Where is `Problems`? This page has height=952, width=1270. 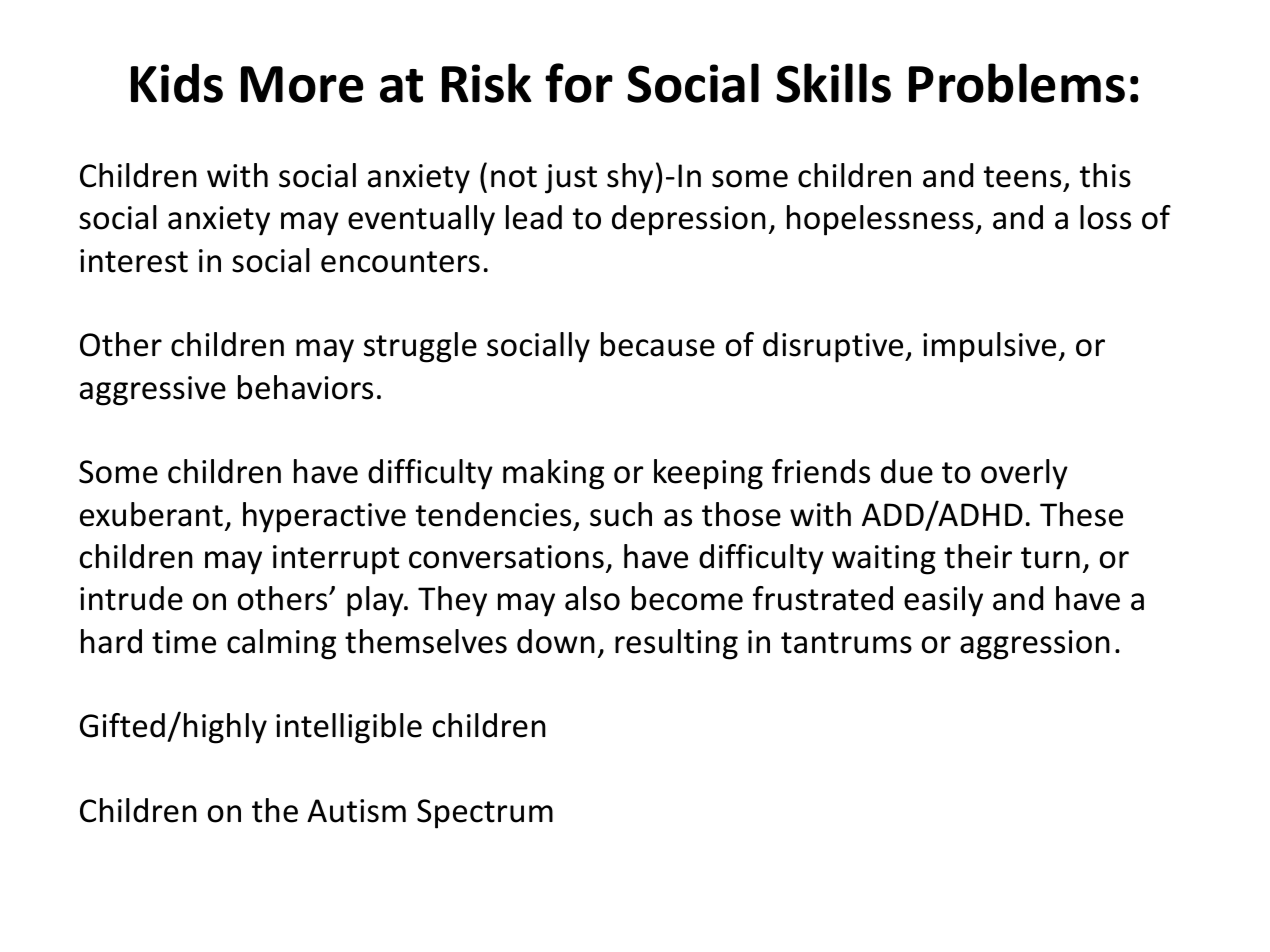
Problems is located at coordinates (1017, 83).
